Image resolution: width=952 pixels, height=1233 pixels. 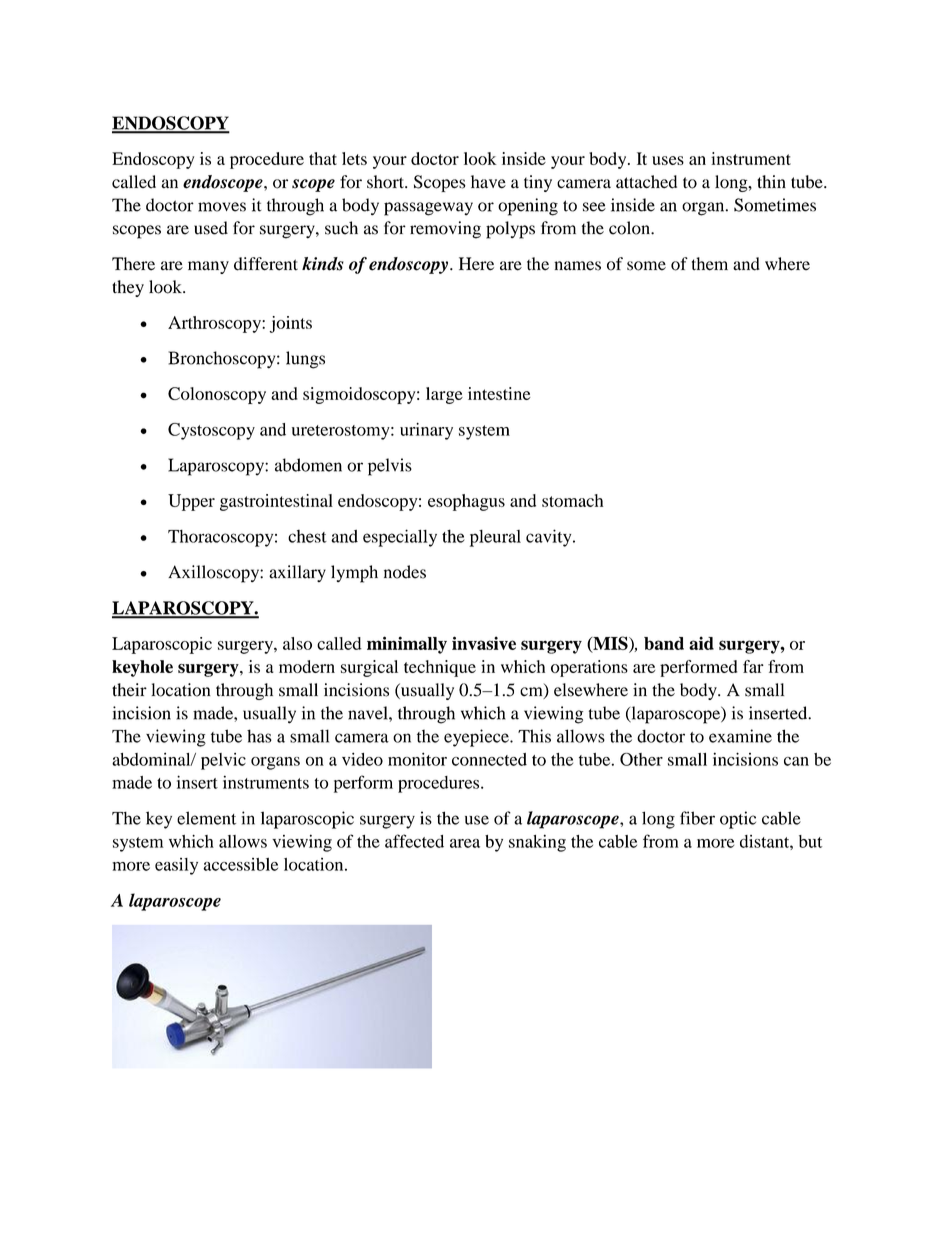 What do you see at coordinates (466, 502) in the screenshot?
I see `esophagus` at bounding box center [466, 502].
